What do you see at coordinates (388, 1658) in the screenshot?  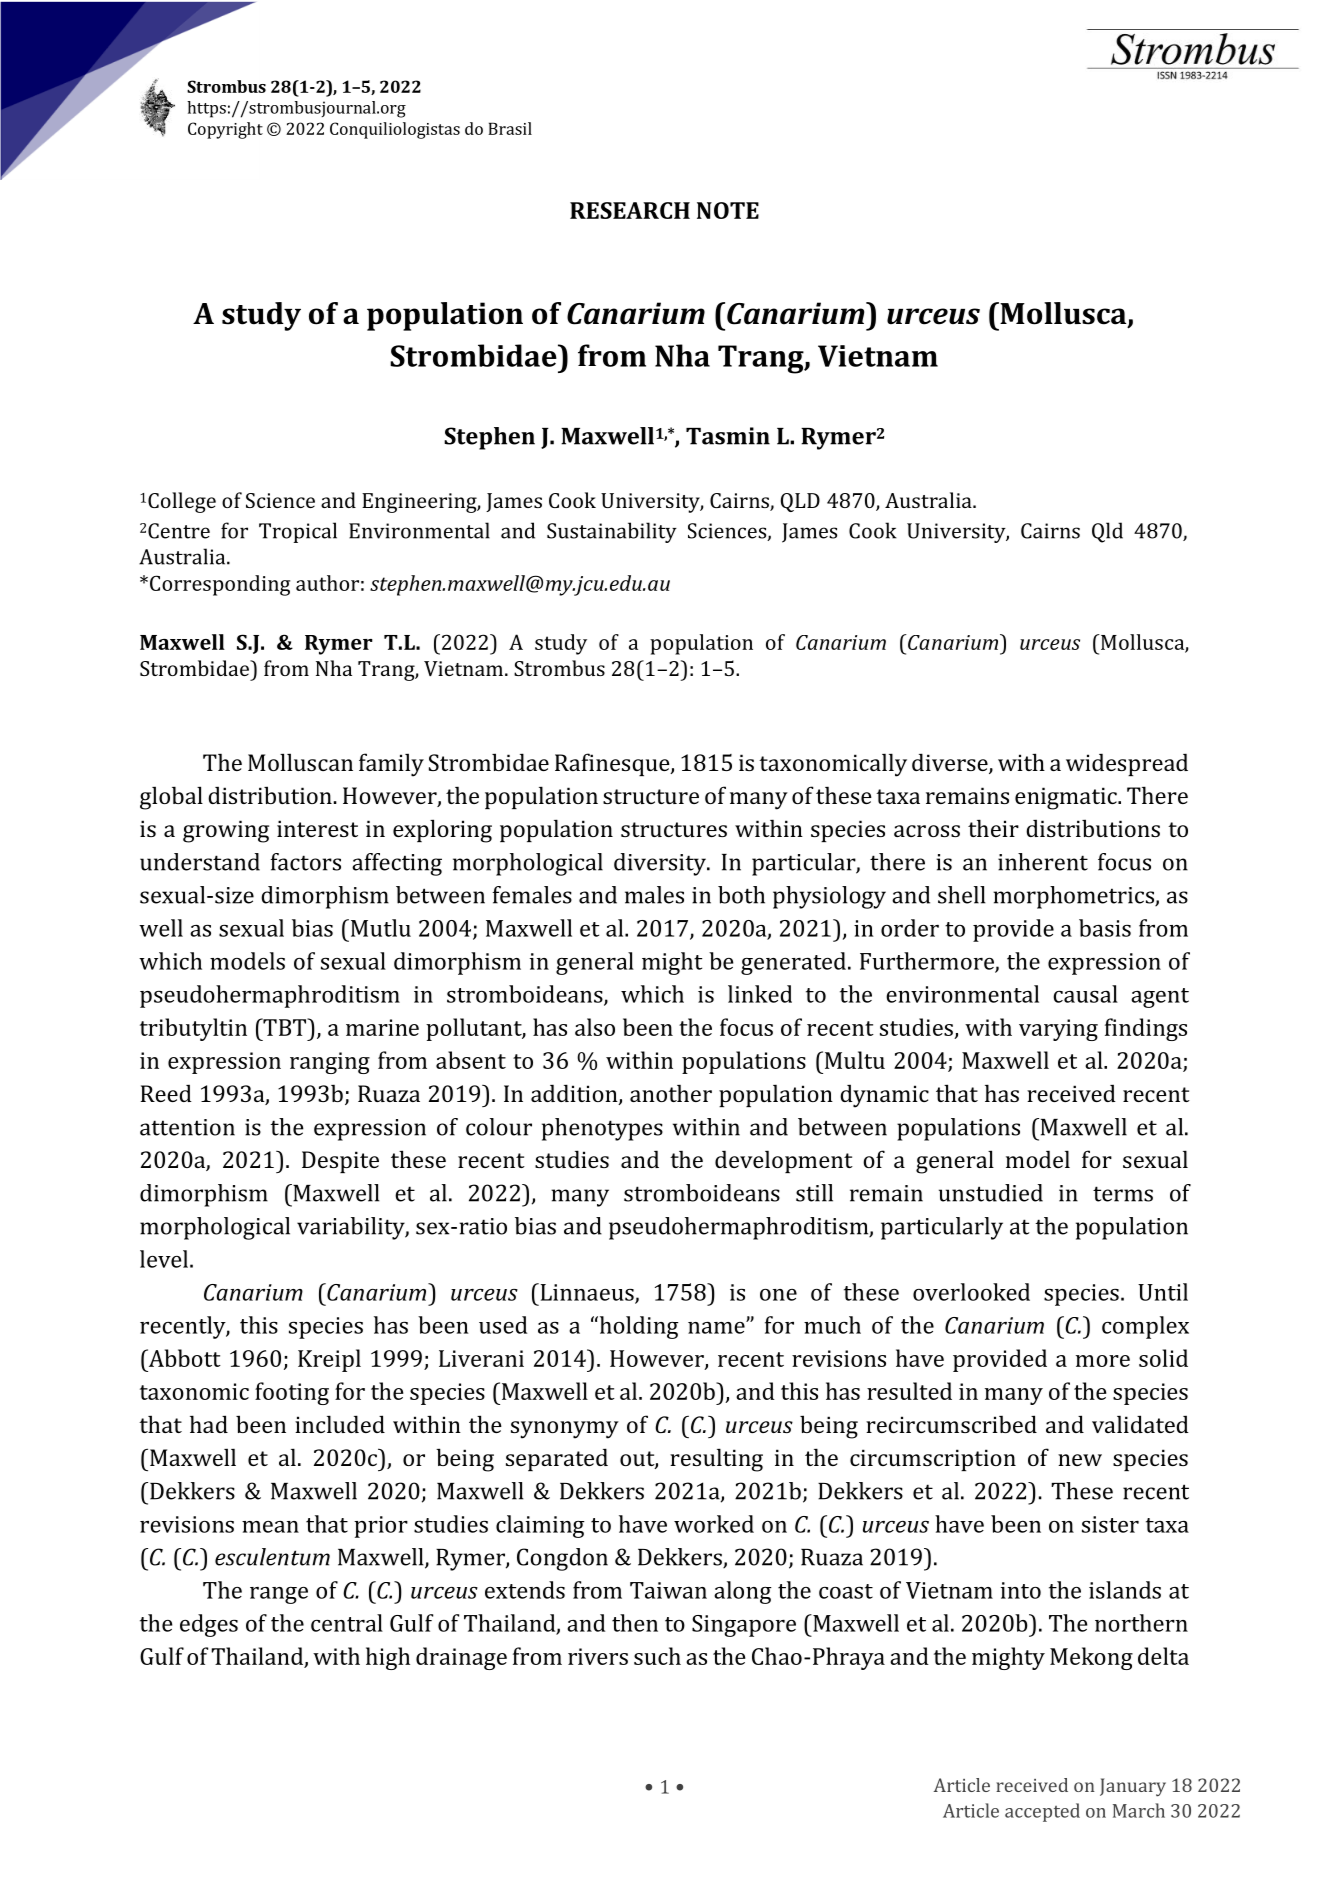 I see `high` at bounding box center [388, 1658].
